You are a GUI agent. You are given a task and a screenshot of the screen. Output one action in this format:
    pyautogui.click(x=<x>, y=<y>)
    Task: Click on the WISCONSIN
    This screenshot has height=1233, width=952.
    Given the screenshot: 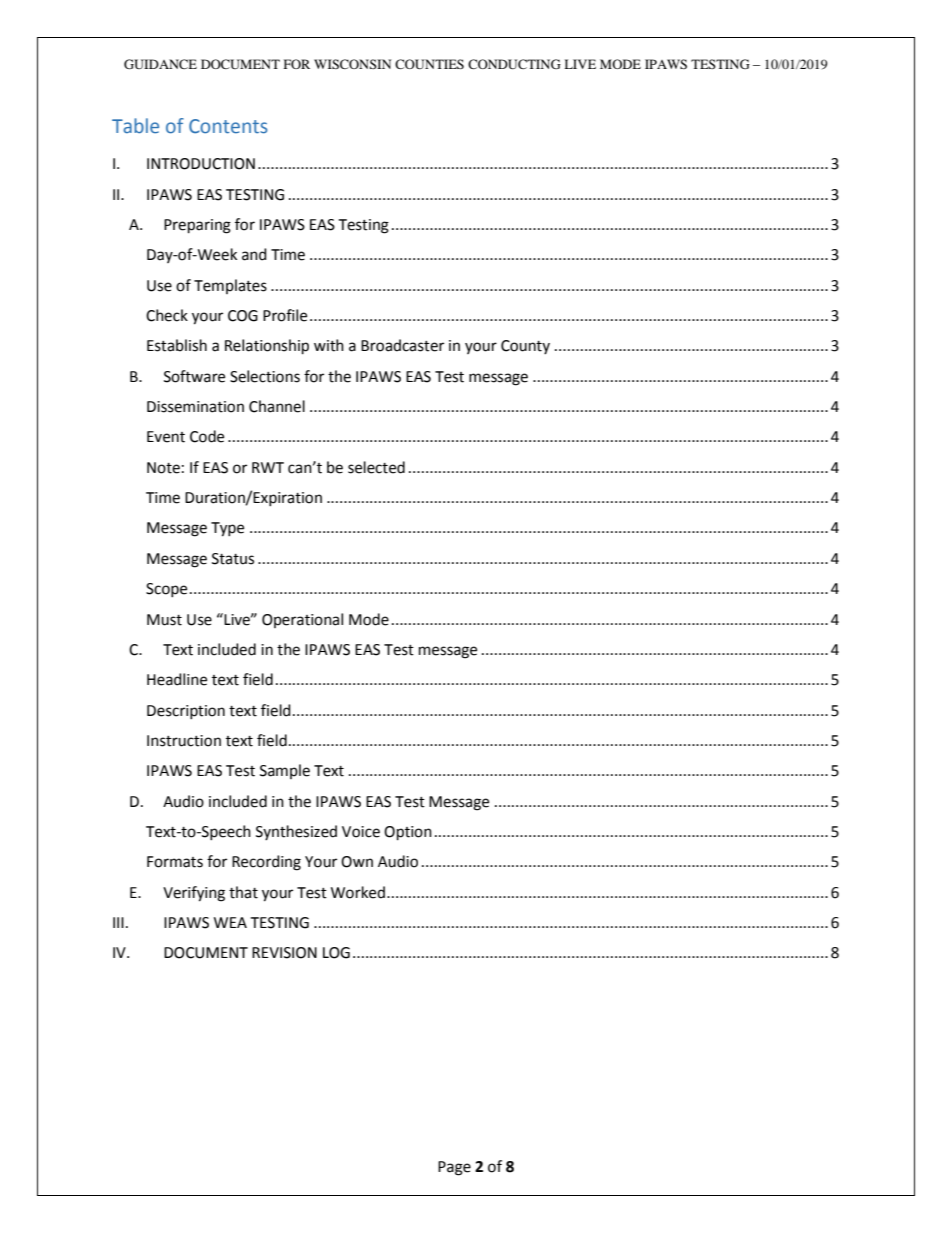 What is the action you would take?
    pyautogui.click(x=352, y=64)
